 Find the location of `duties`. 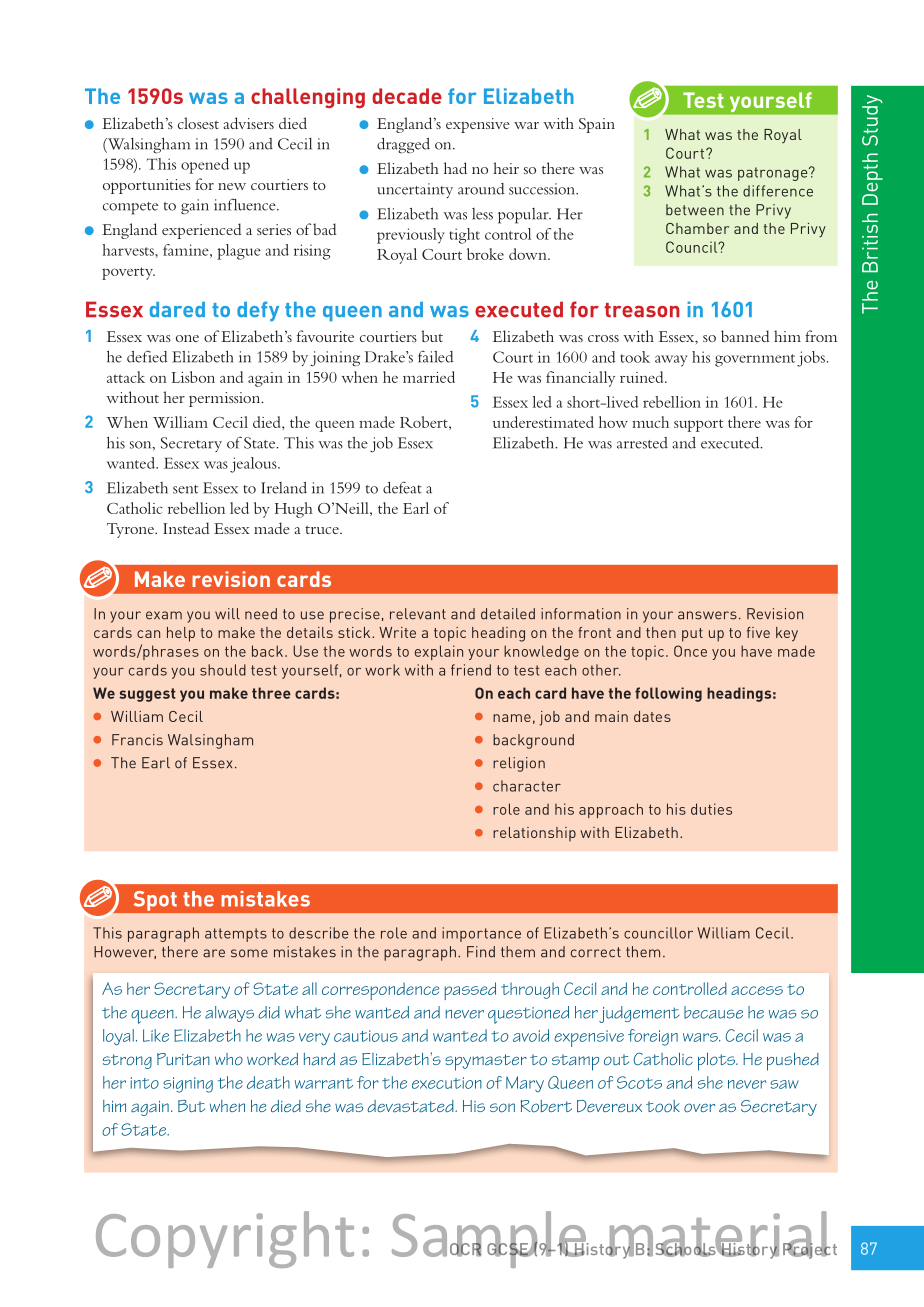

duties is located at coordinates (711, 809).
